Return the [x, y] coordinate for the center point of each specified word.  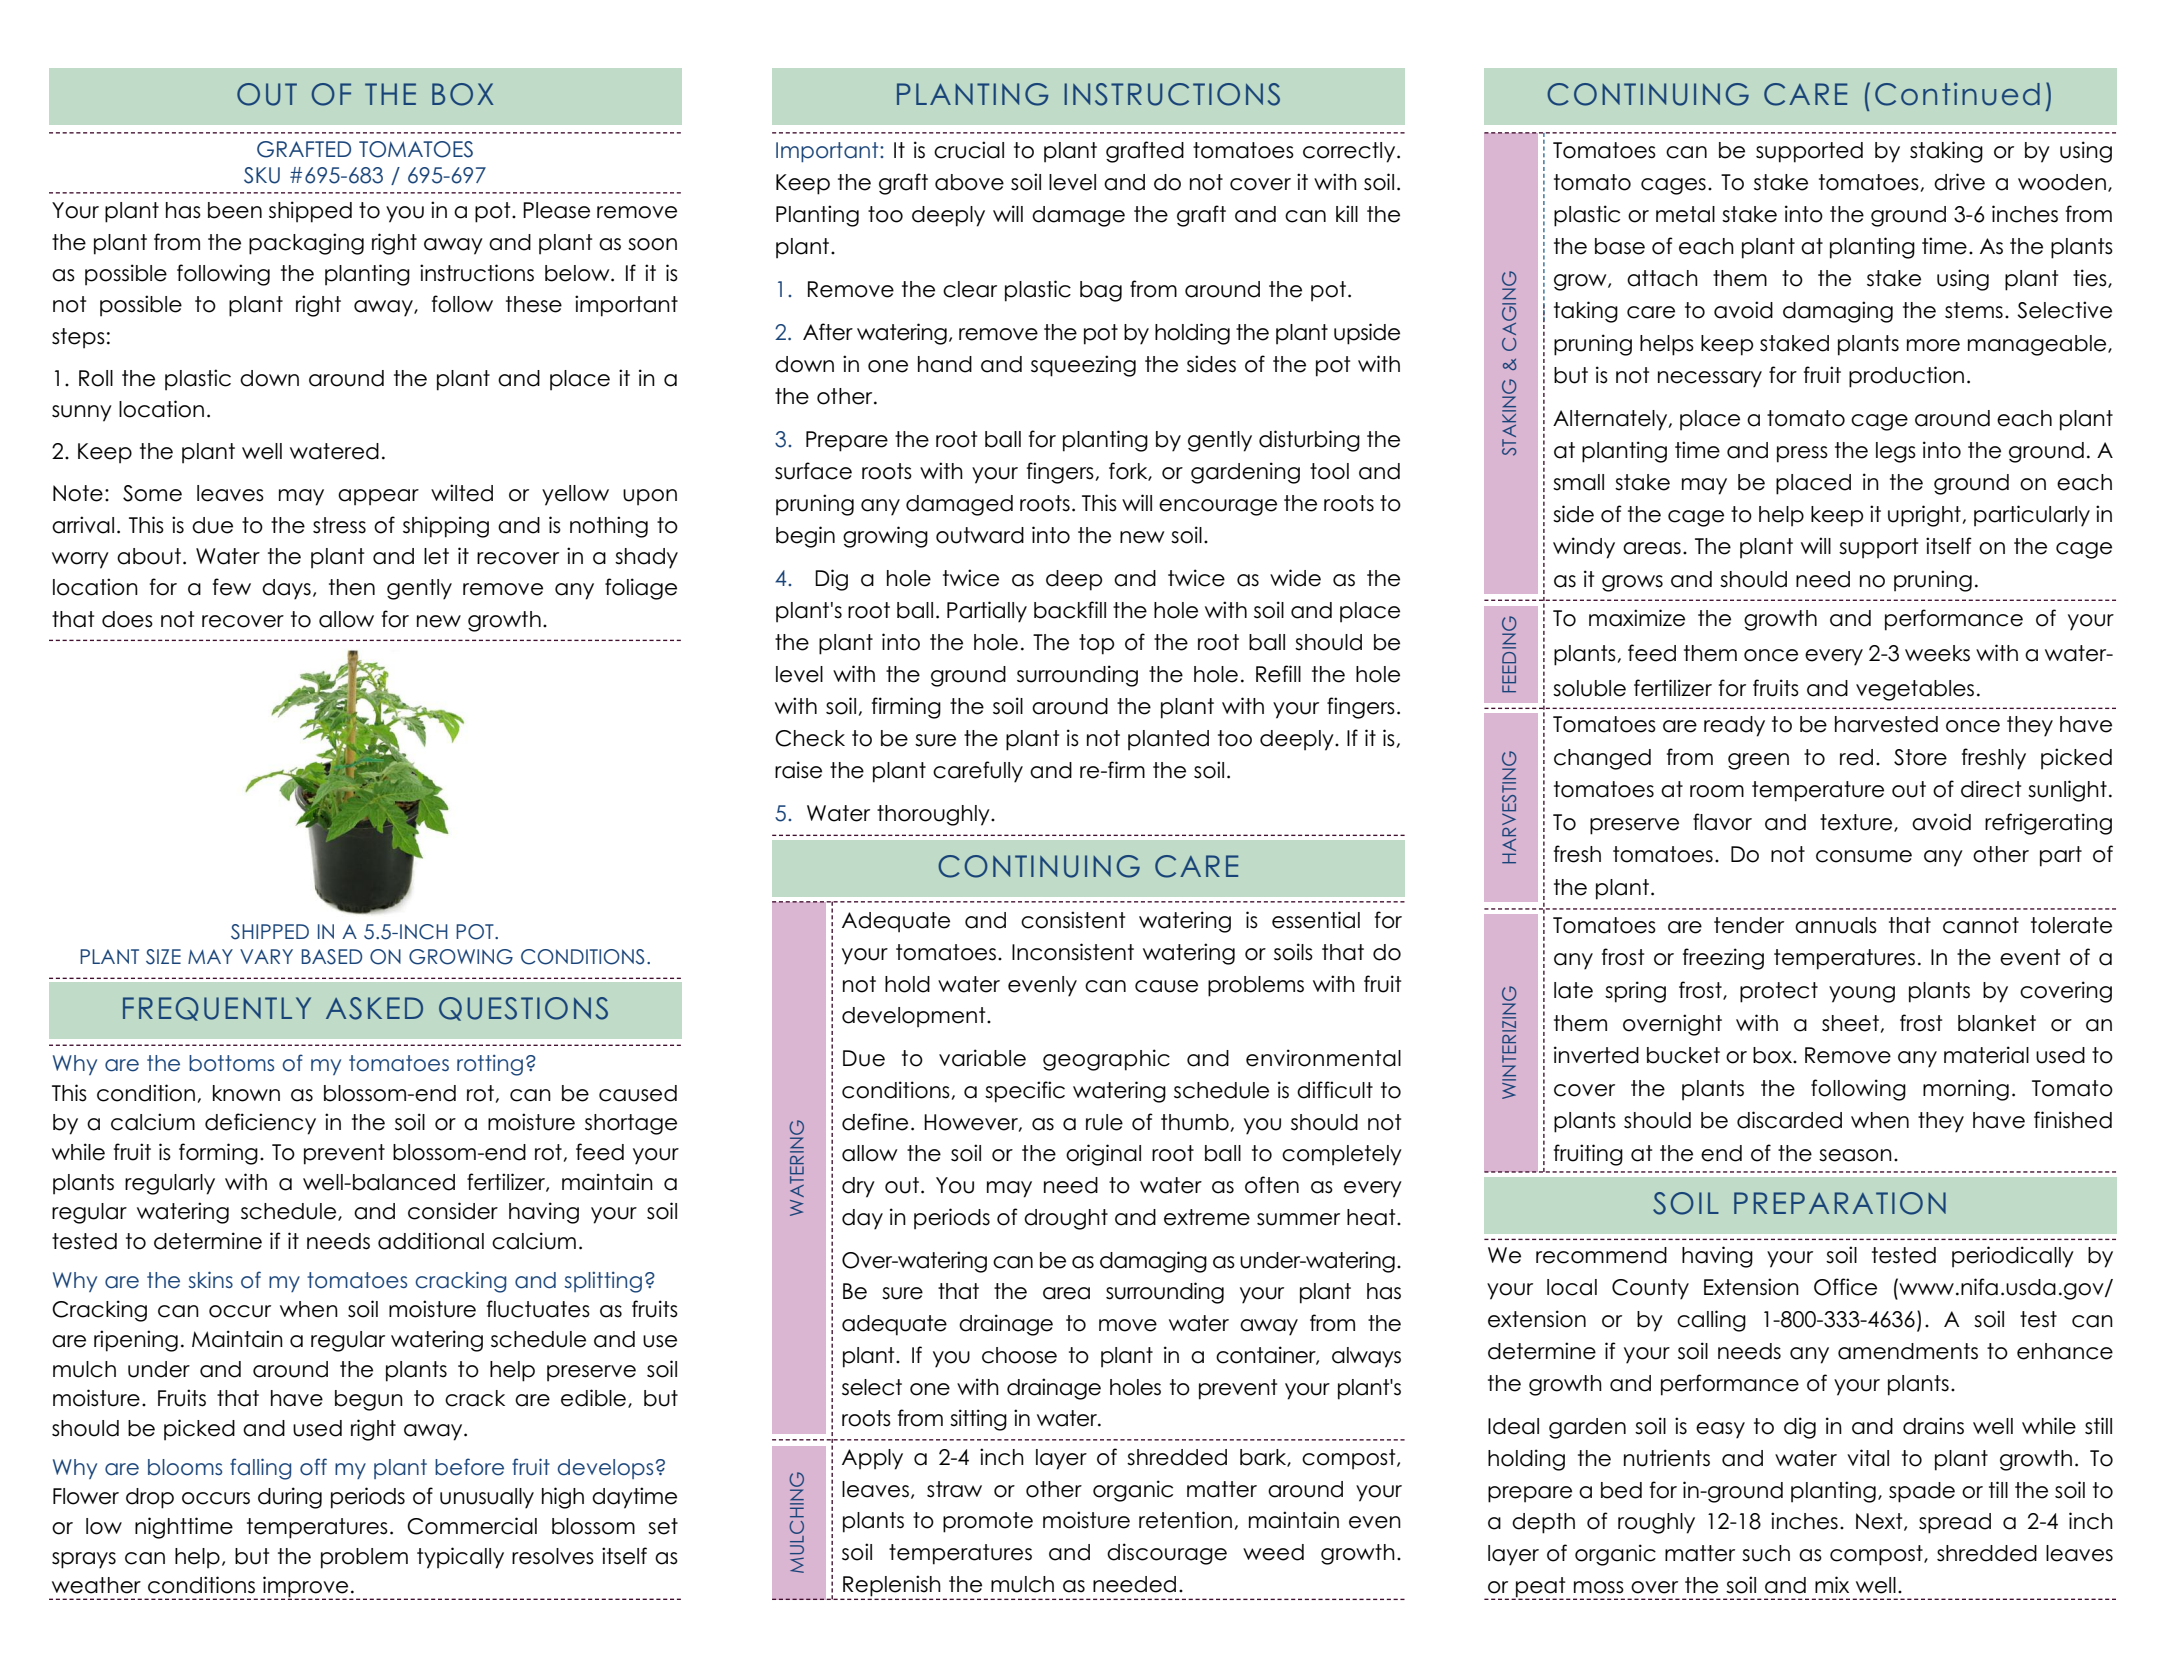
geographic [1106, 1060]
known [246, 1093]
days [286, 589]
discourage [1167, 1554]
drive [1959, 182]
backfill [1070, 610]
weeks [1937, 653]
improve [306, 1588]
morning [1966, 1090]
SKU [262, 175]
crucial [969, 150]
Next [1880, 1522]
